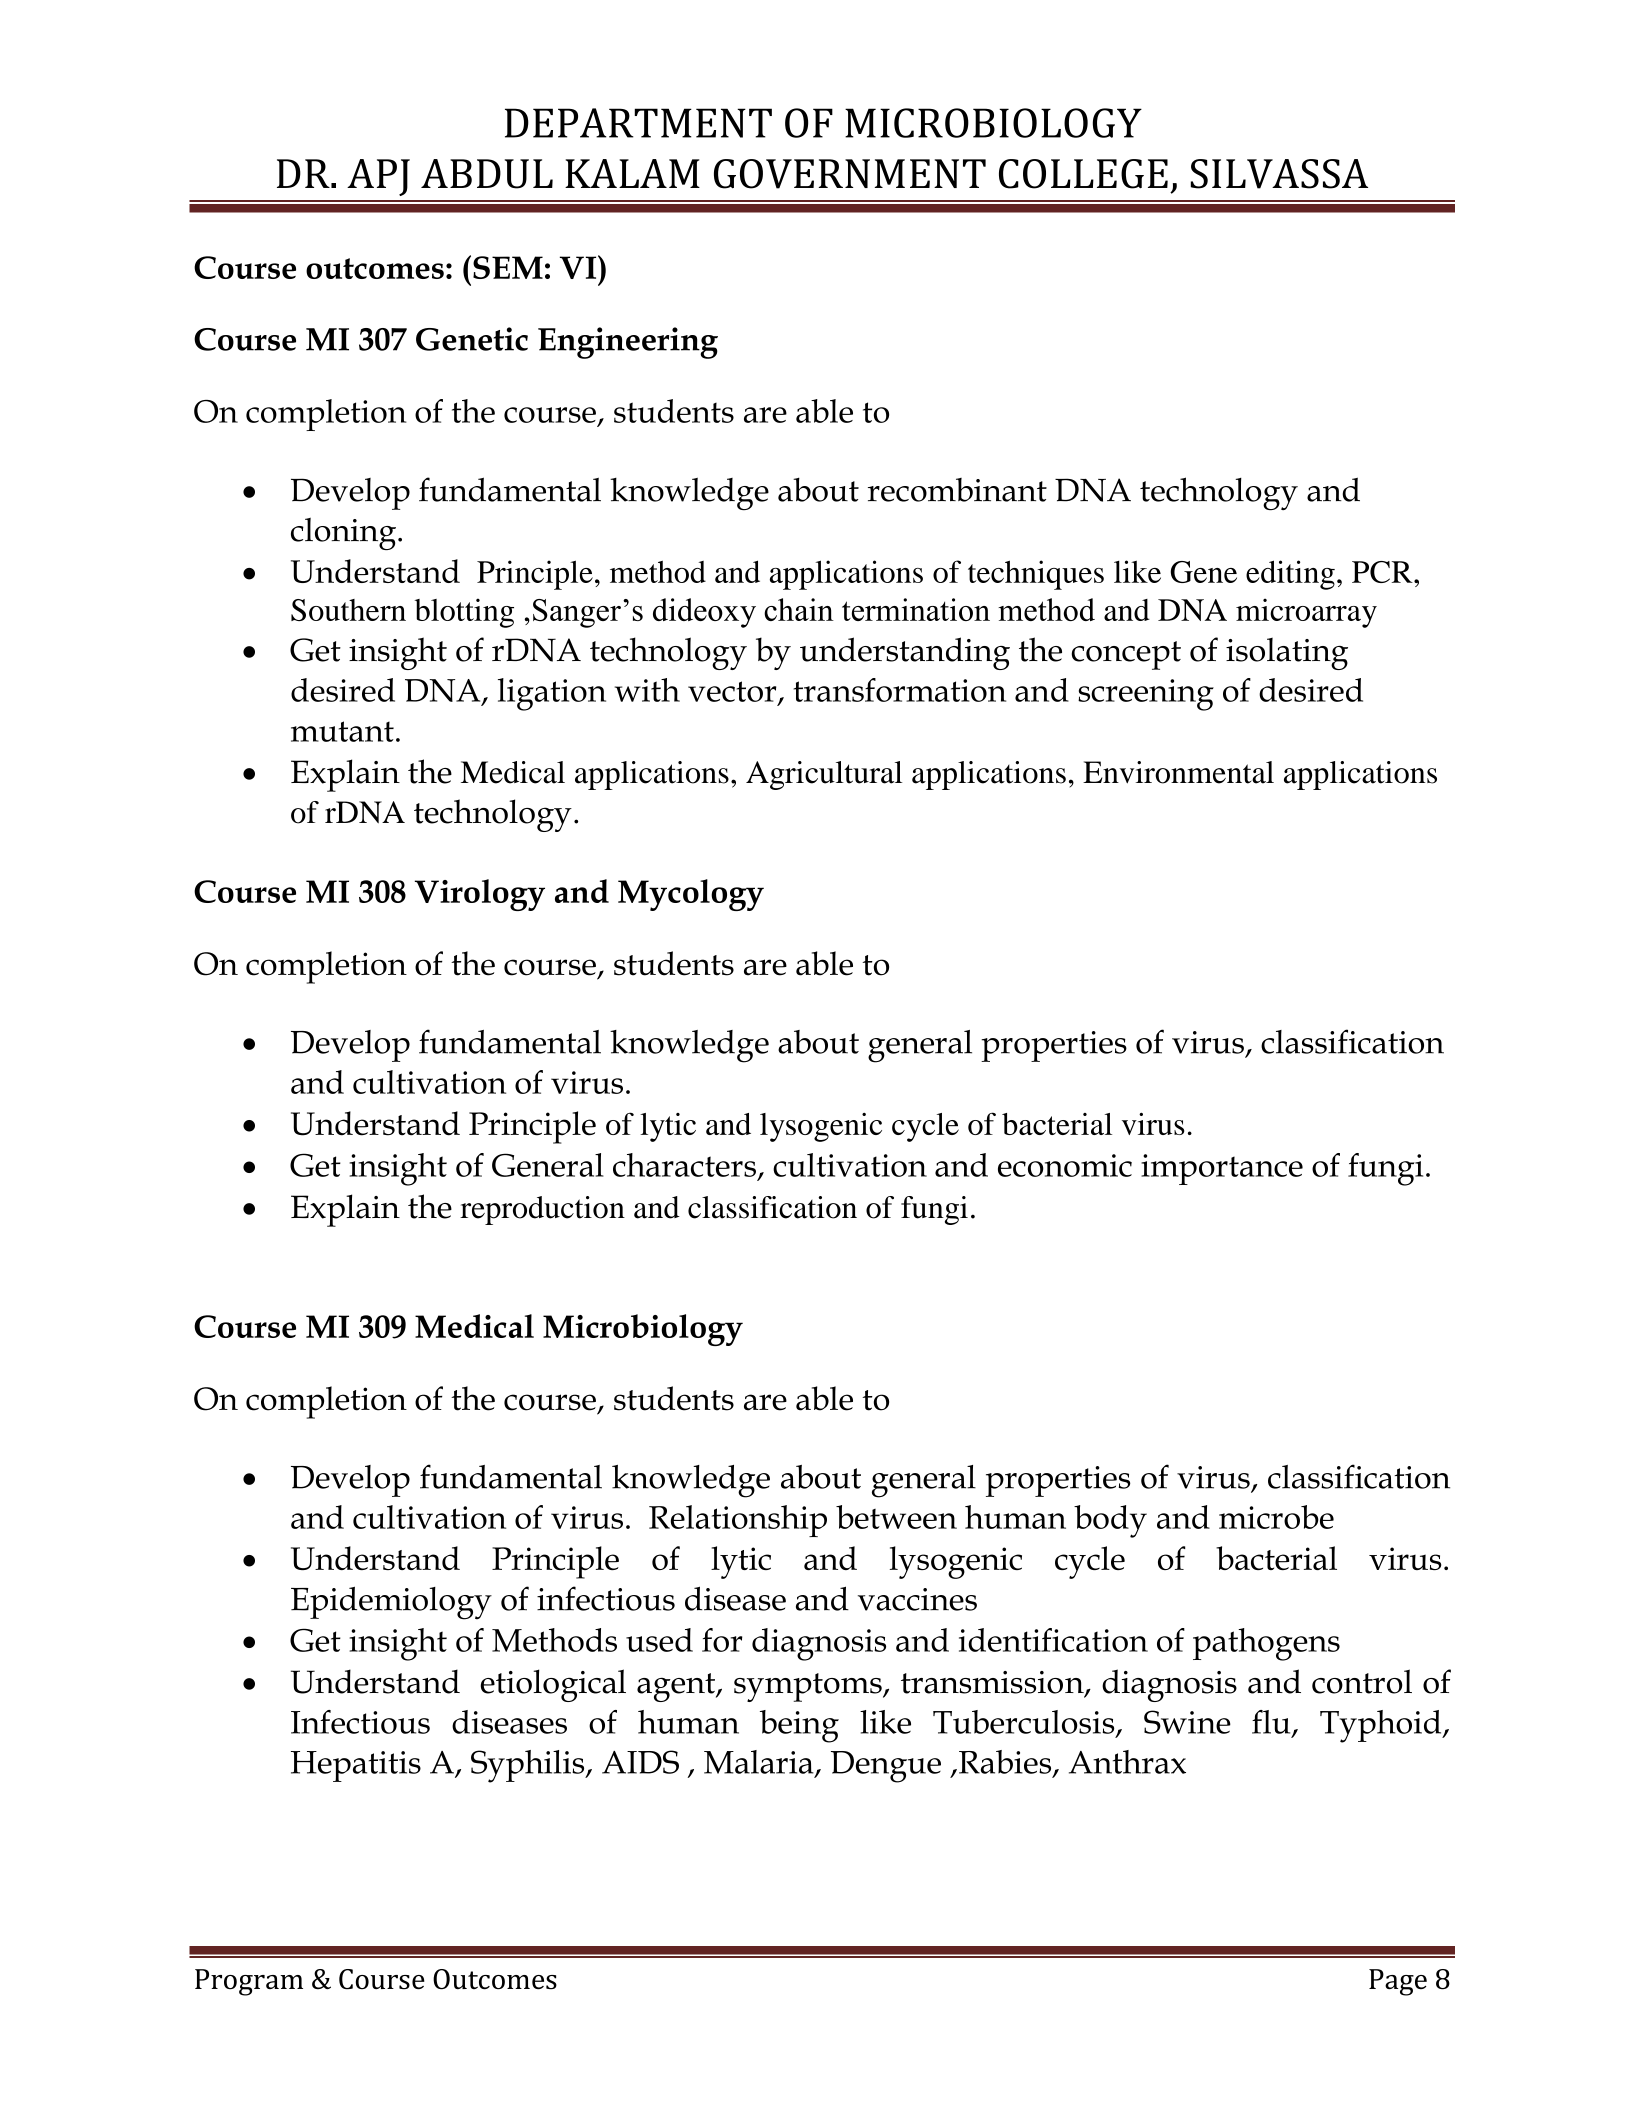  Describe the element at coordinates (1222, 1169) in the screenshot. I see `importance` at that location.
